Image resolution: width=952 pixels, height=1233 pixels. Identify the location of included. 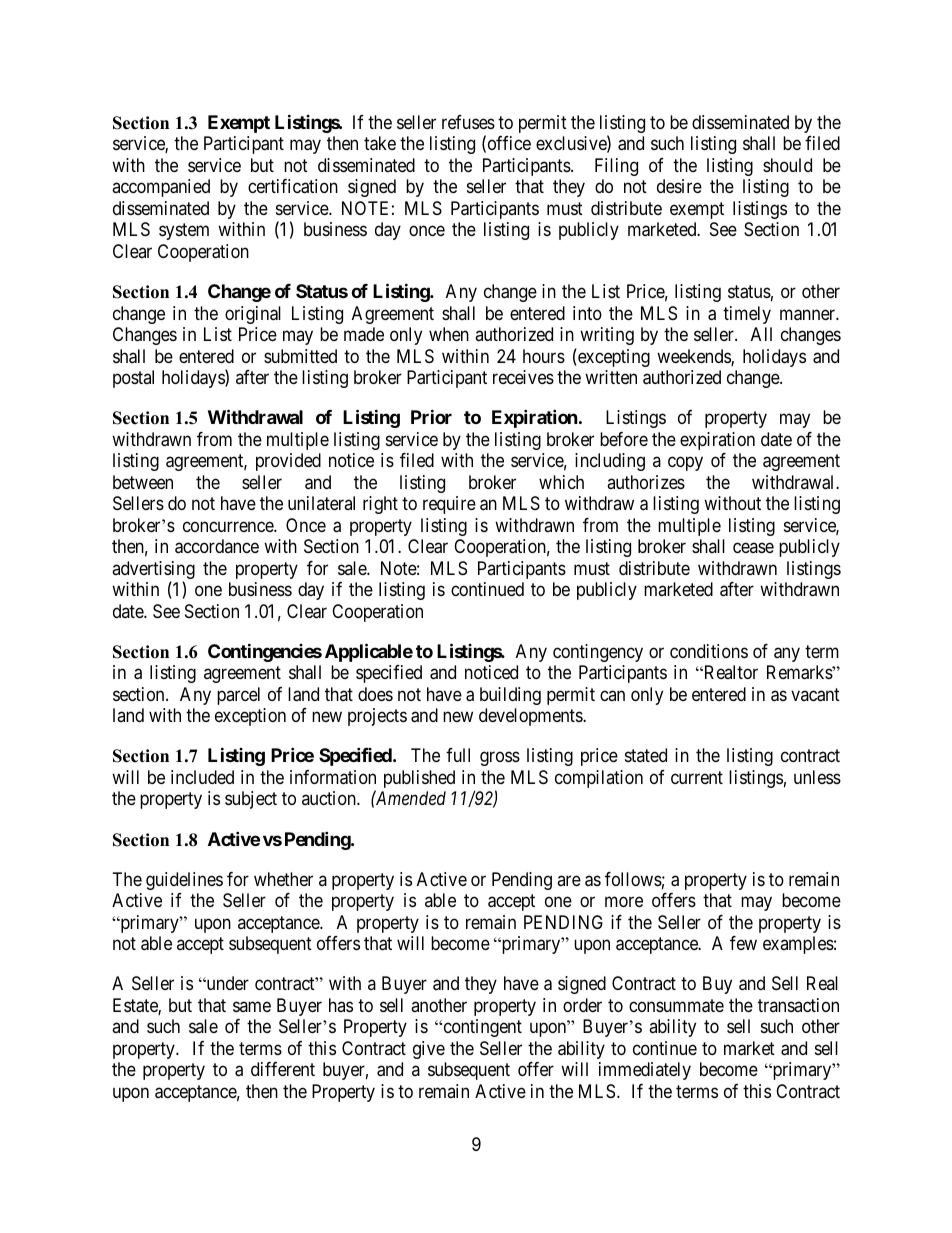
(202, 777).
